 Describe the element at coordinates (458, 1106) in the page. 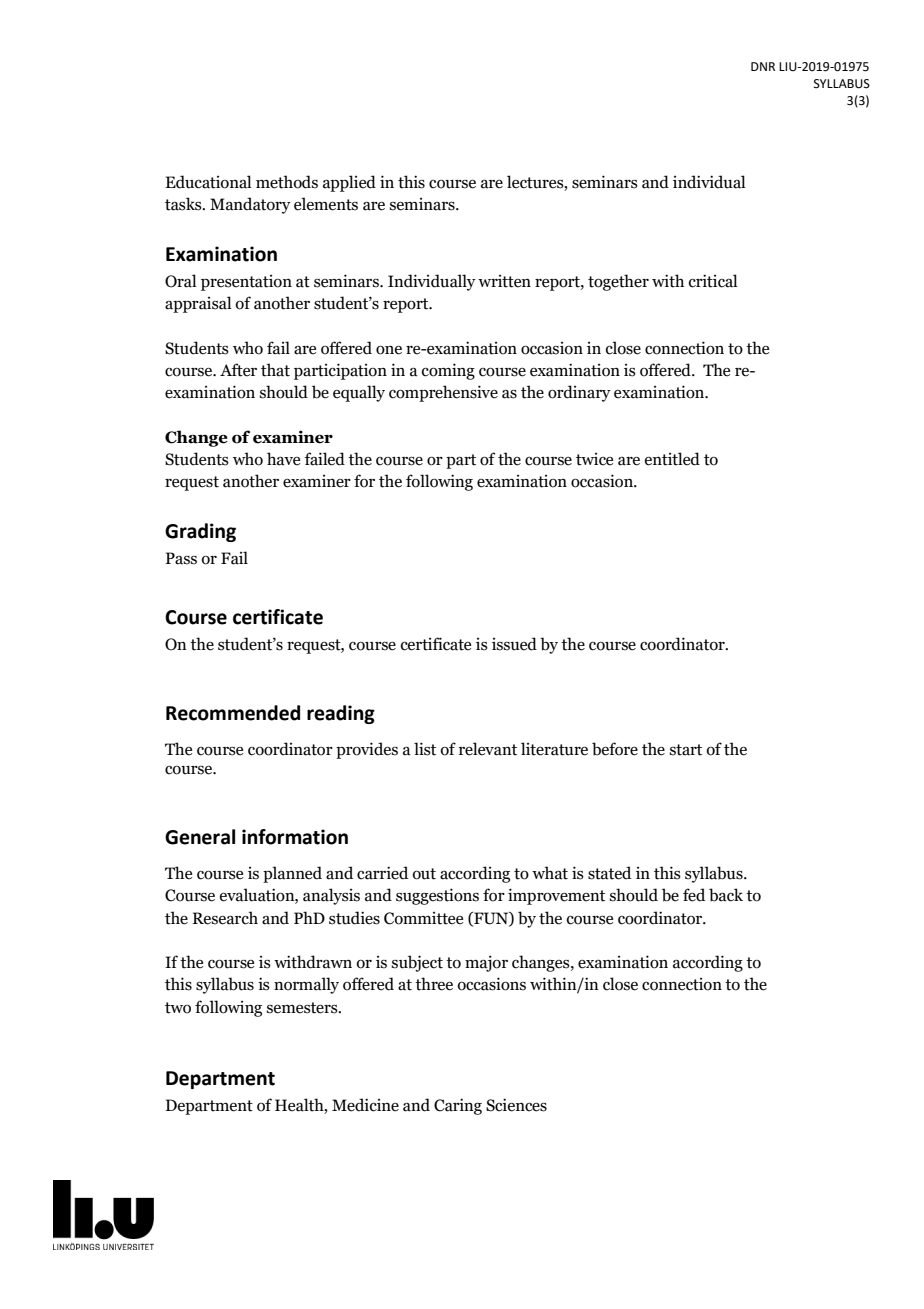

I see `Caring` at that location.
